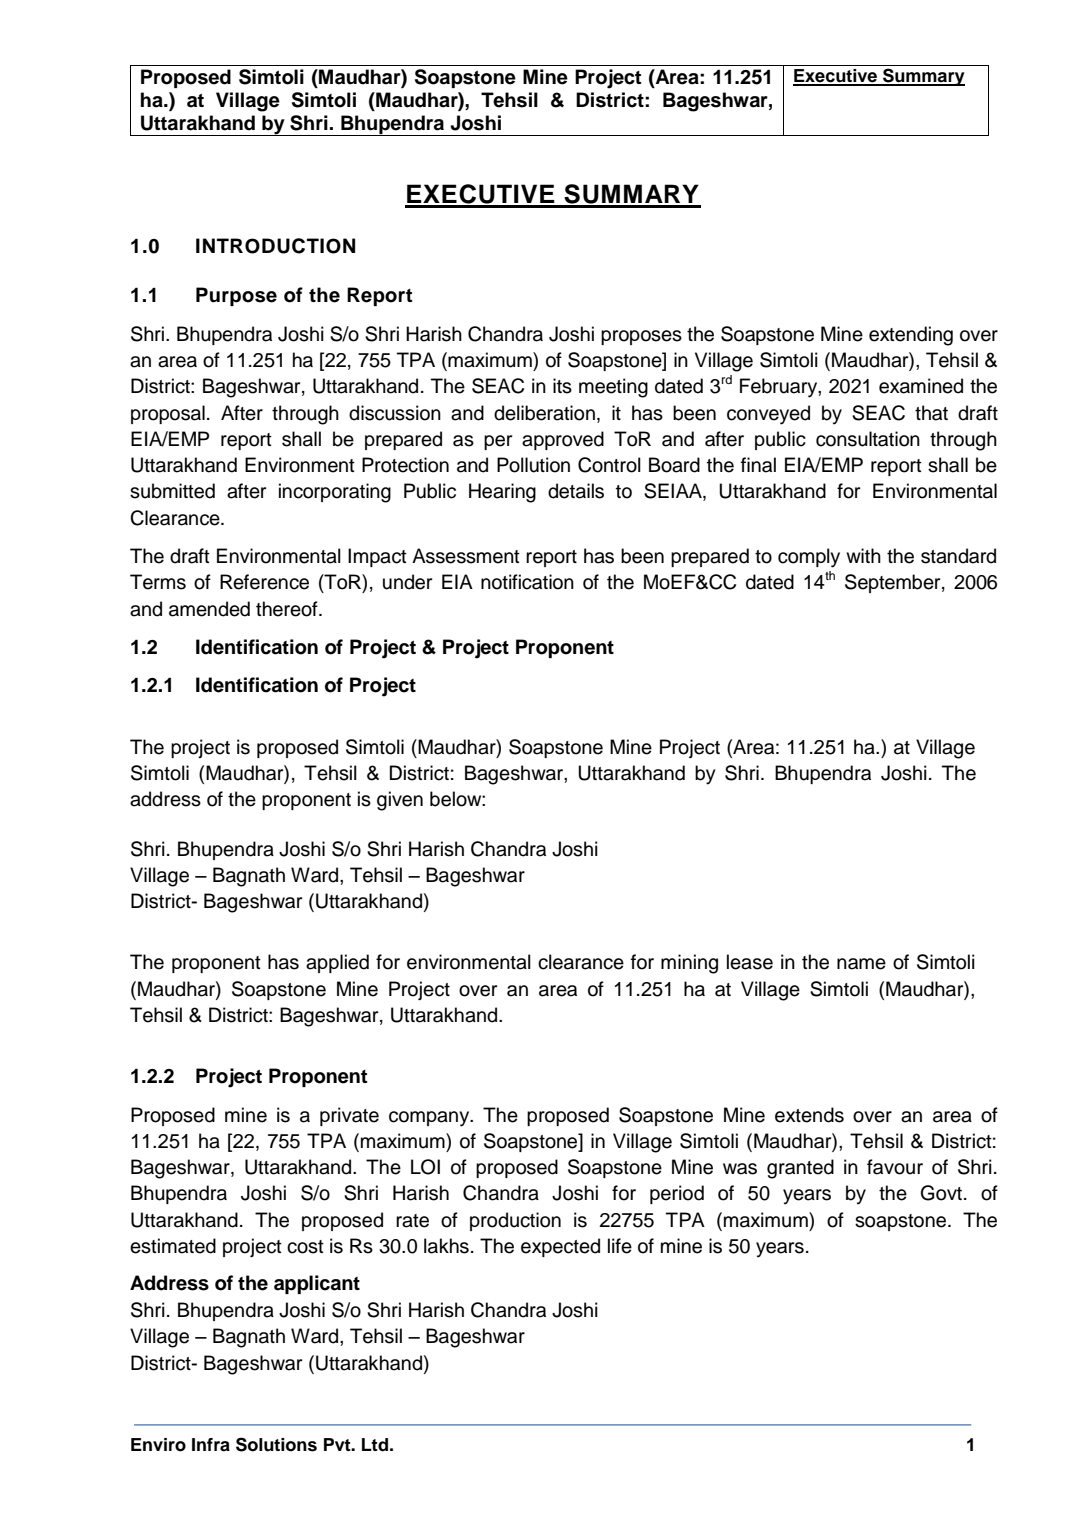 The width and height of the screenshot is (1076, 1522). What do you see at coordinates (430, 1119) in the screenshot?
I see `company` at bounding box center [430, 1119].
